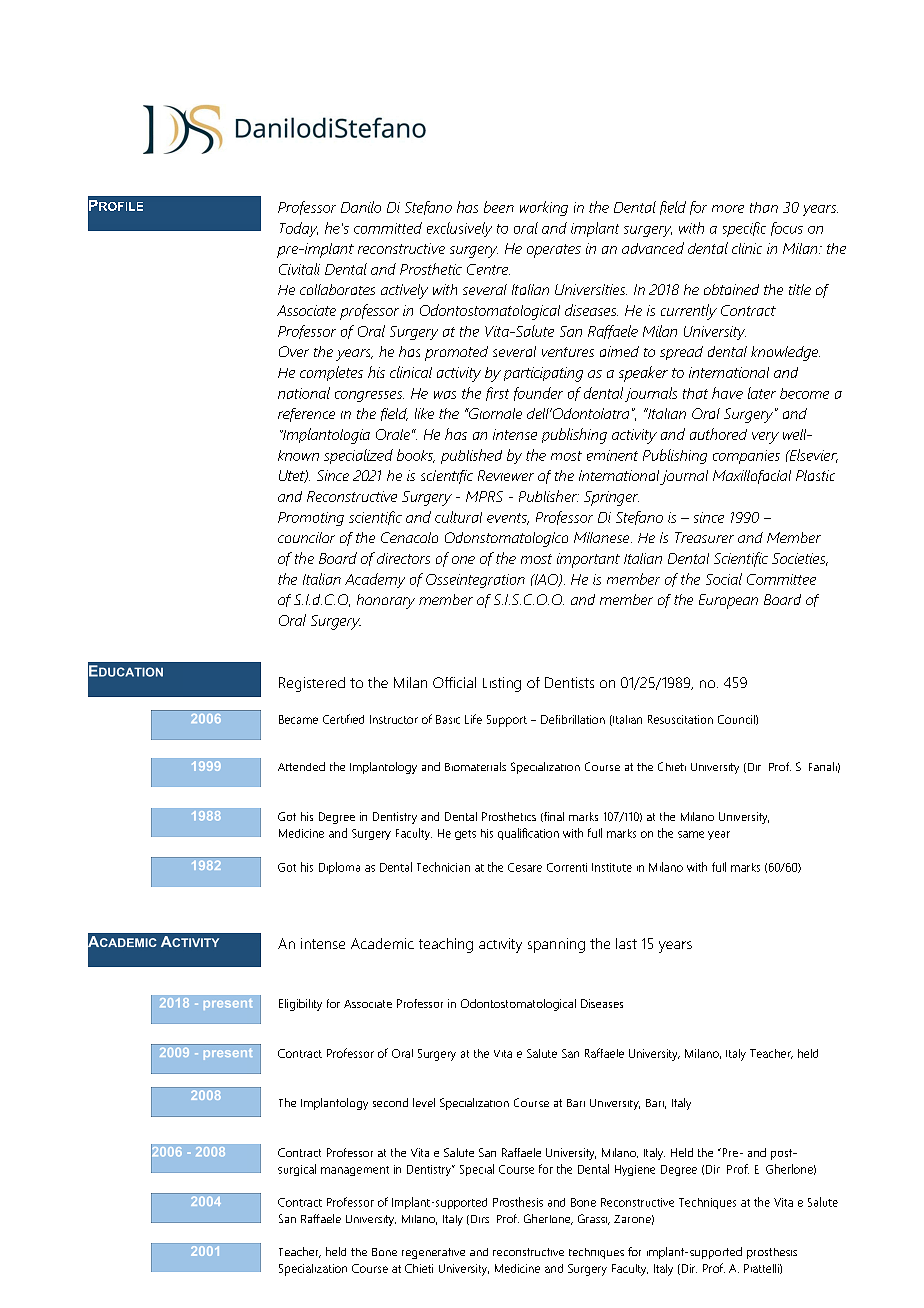 This screenshot has height=1308, width=924. Describe the element at coordinates (744, 229) in the screenshot. I see `specific` at that location.
